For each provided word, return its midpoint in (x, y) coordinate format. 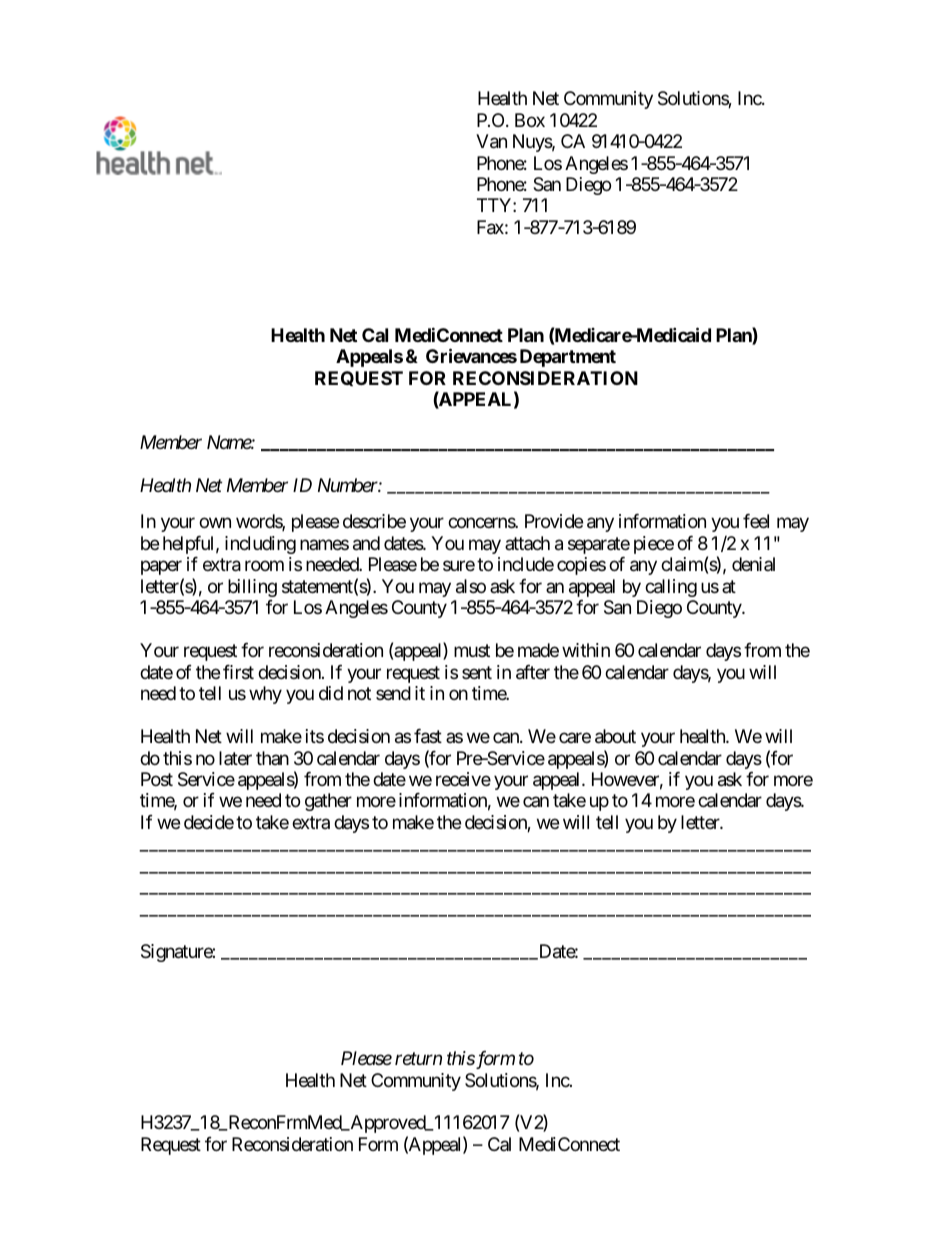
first (238, 672)
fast (428, 736)
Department (568, 358)
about (615, 736)
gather (328, 802)
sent (477, 672)
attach (527, 543)
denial (753, 564)
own (215, 523)
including (260, 545)
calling (671, 588)
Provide (554, 521)
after (533, 672)
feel (756, 521)
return (418, 1059)
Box (530, 120)
